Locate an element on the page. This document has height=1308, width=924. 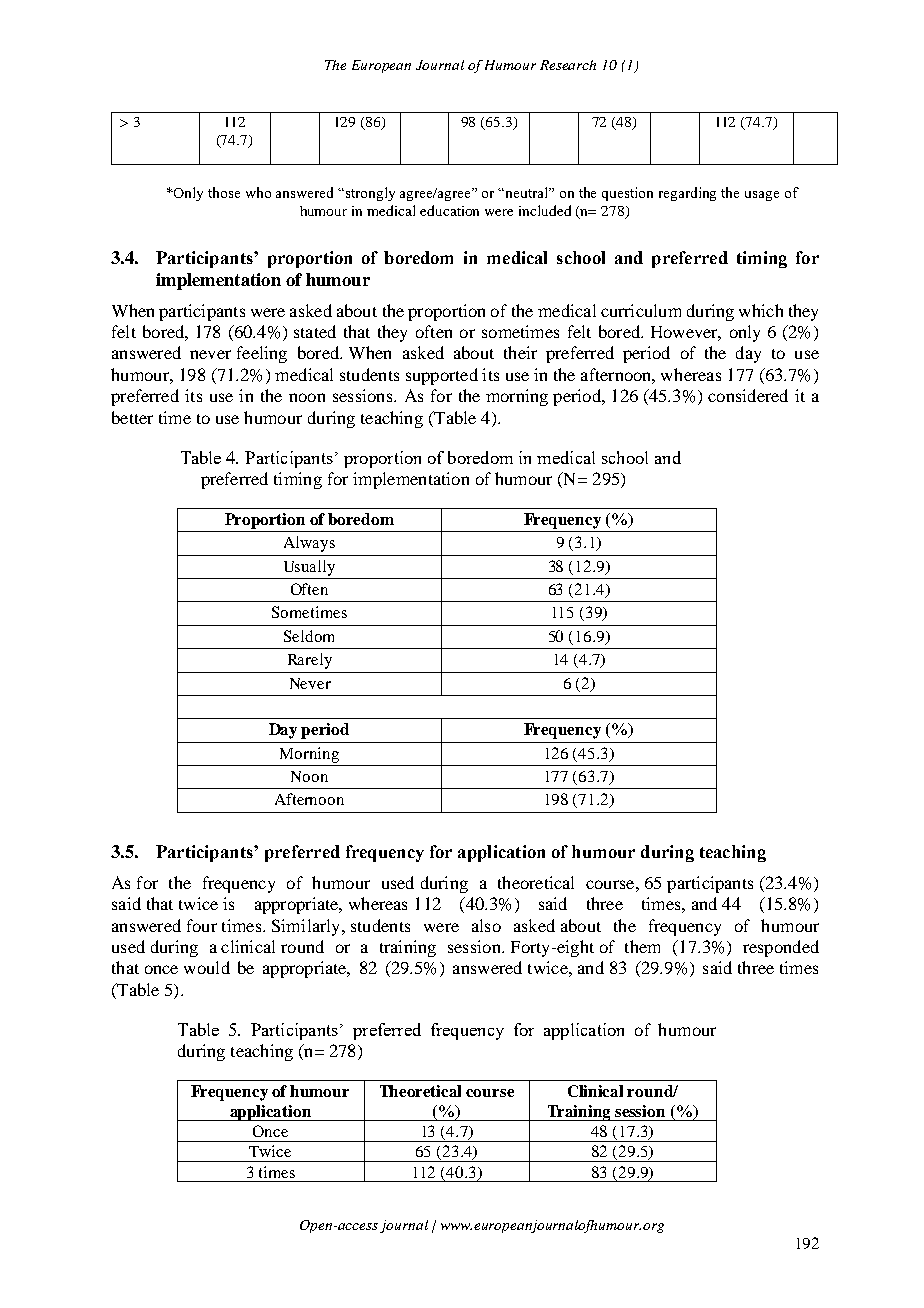
Rarely is located at coordinates (310, 661).
